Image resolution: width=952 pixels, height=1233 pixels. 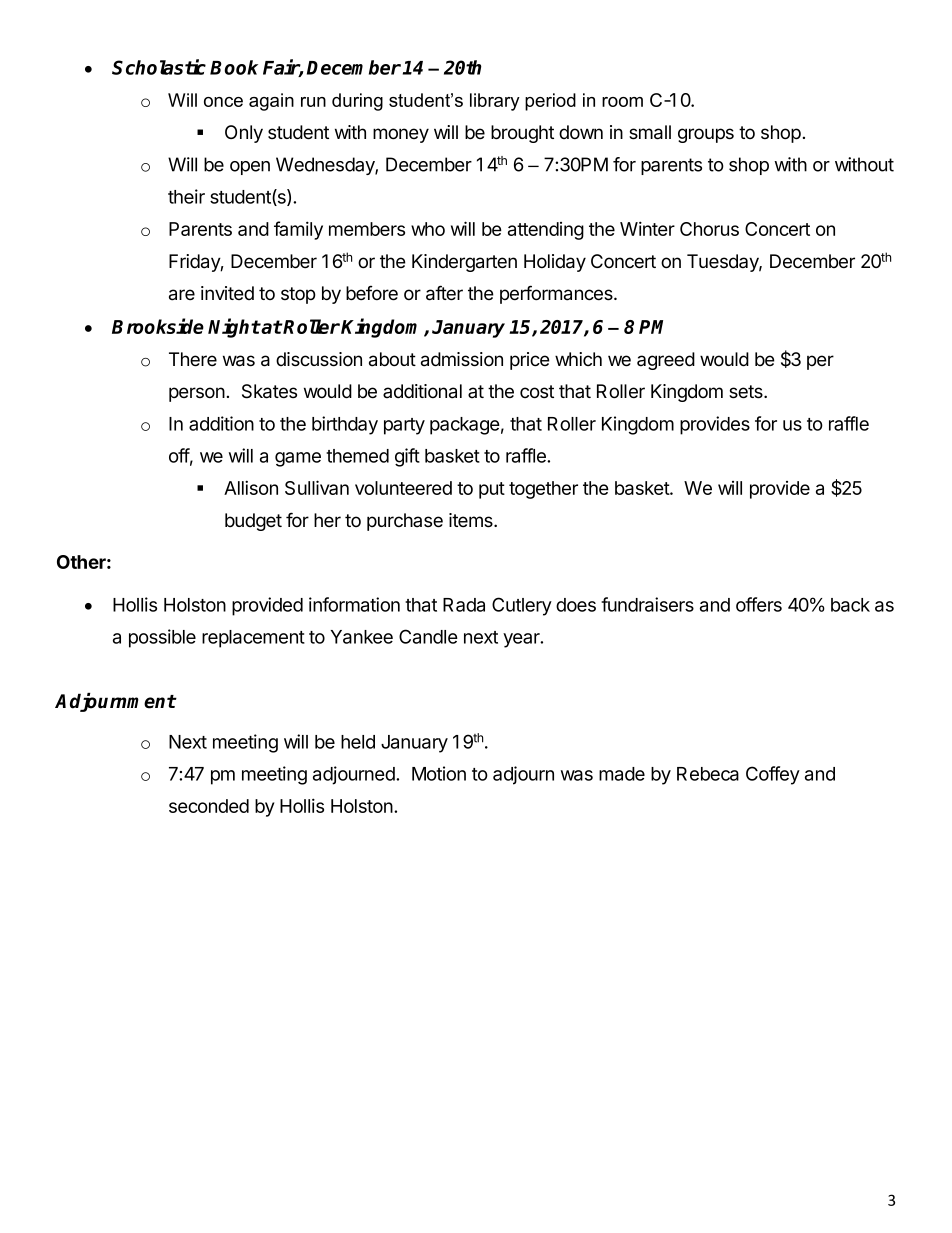 What do you see at coordinates (209, 806) in the screenshot?
I see `seconded` at bounding box center [209, 806].
